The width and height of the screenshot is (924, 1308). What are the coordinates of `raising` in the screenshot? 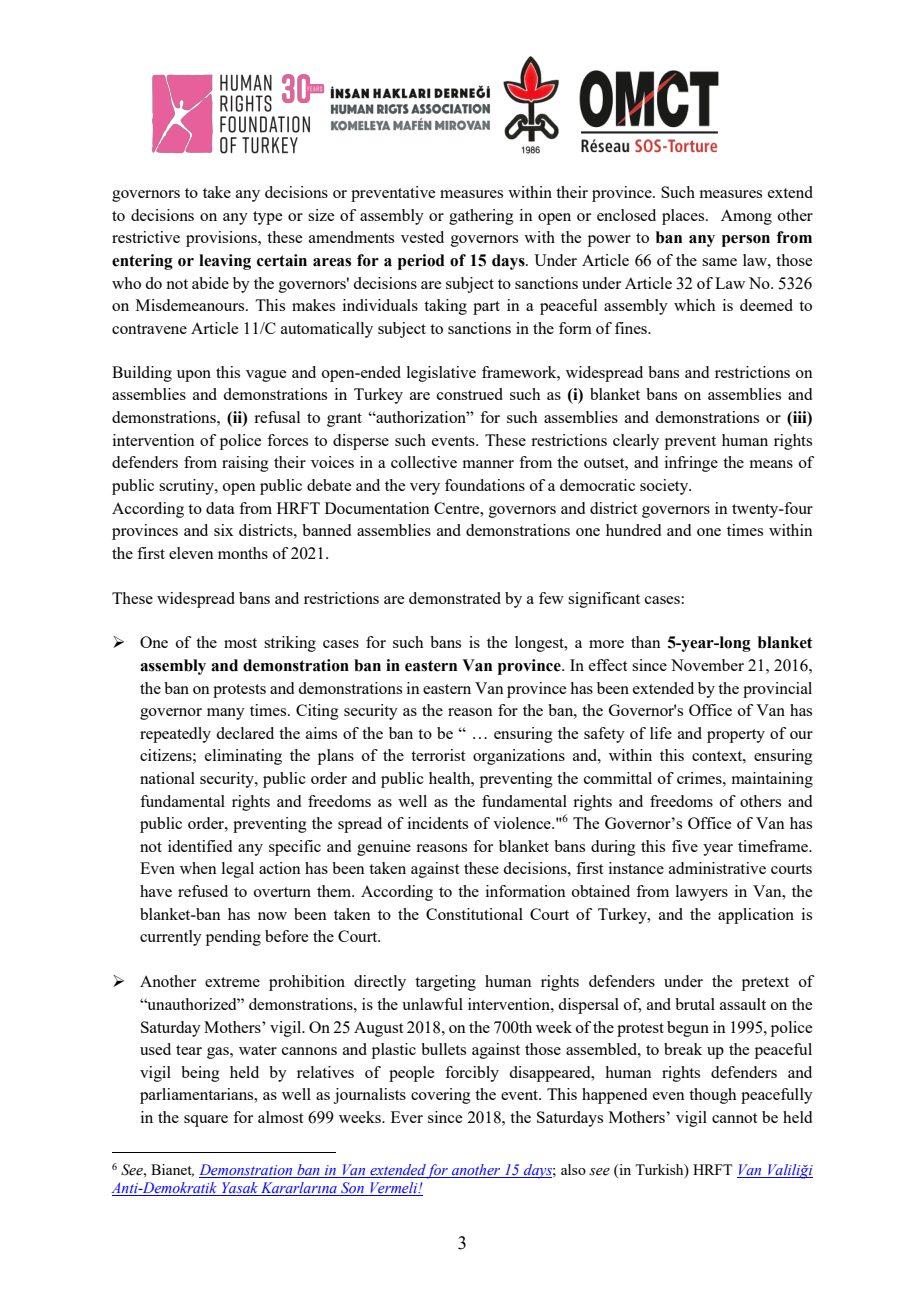 It's located at (245, 464).
